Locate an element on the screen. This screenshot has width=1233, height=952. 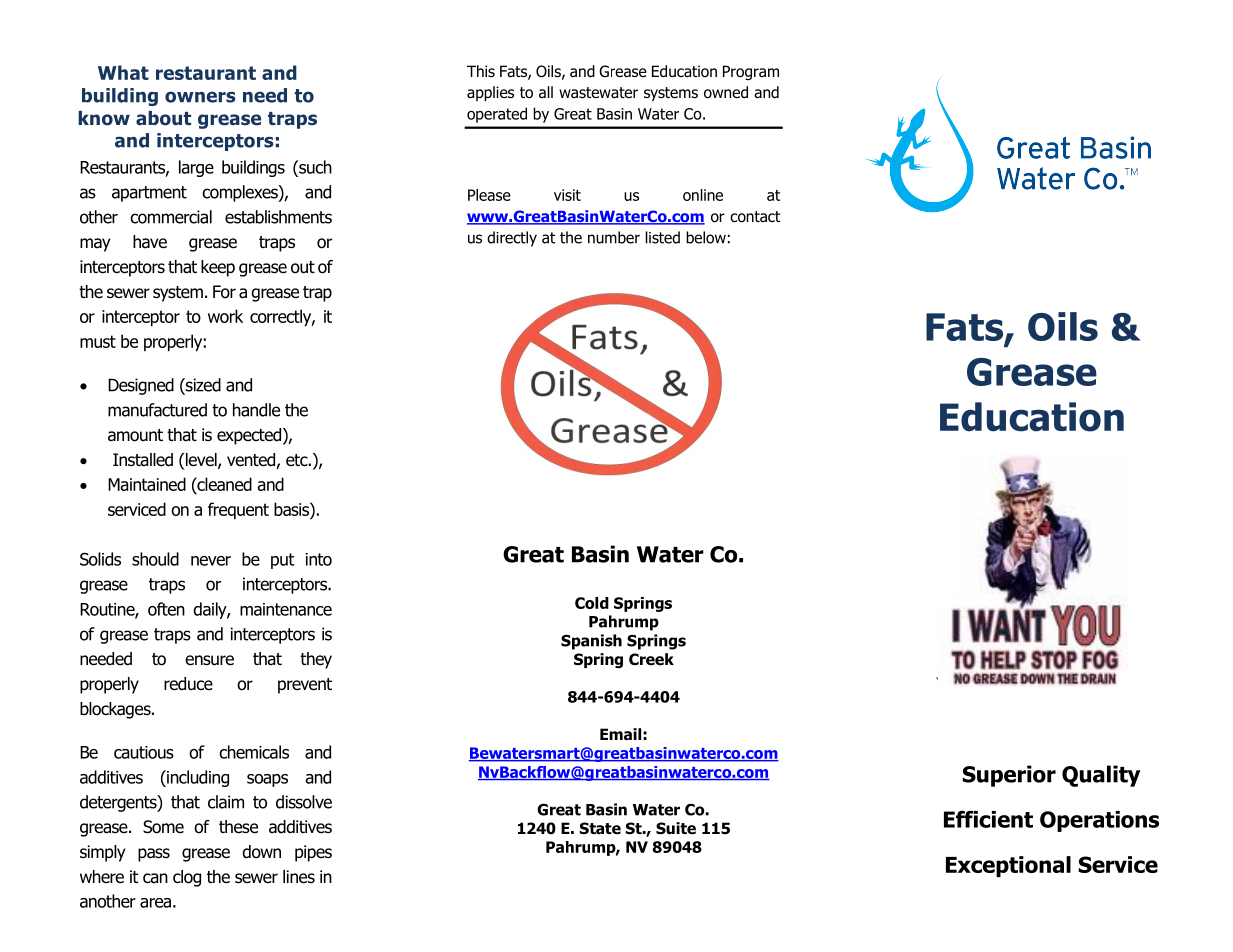
applies is located at coordinates (490, 93).
